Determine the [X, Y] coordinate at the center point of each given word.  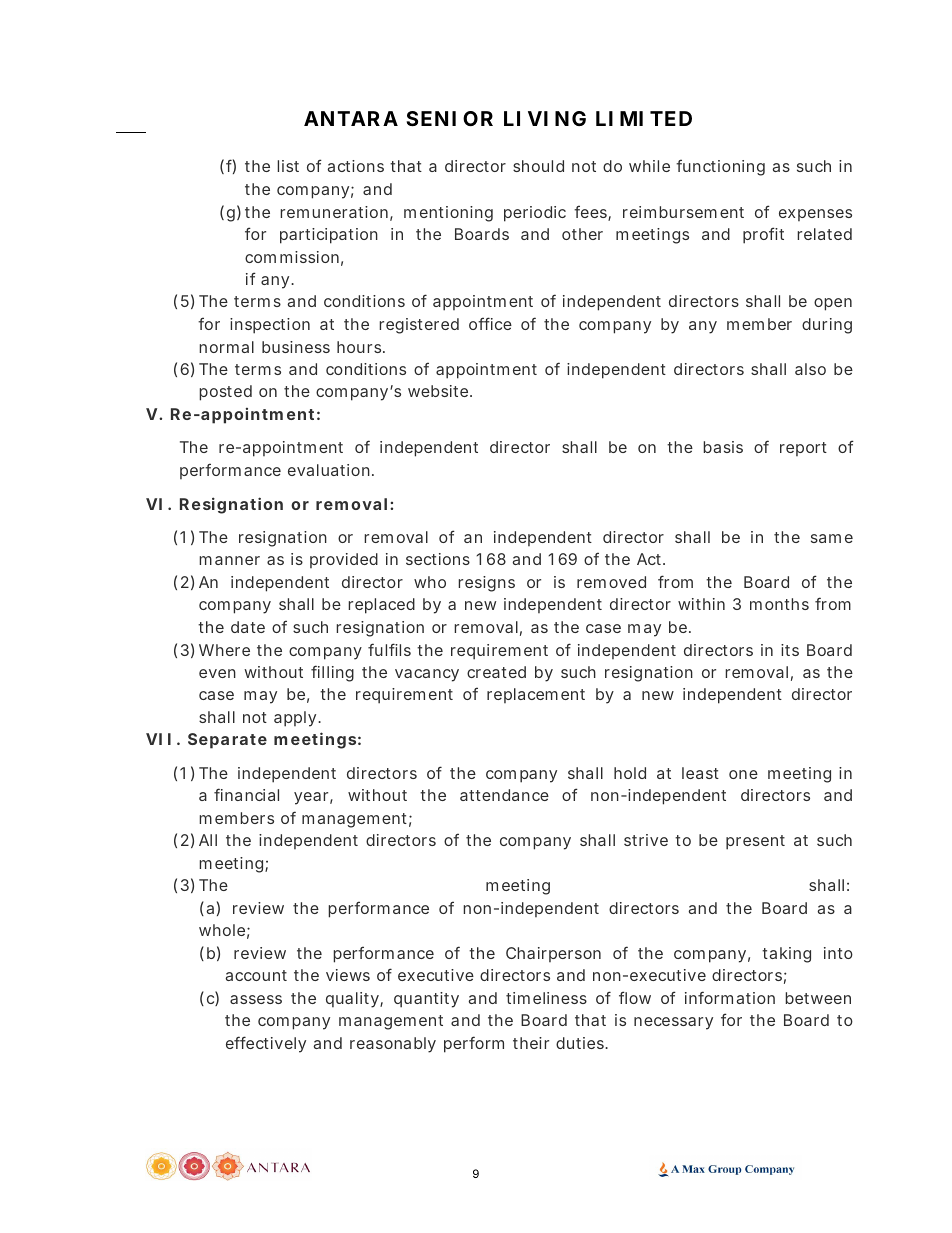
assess [256, 999]
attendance [504, 795]
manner [229, 560]
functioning [720, 167]
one [743, 774]
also [810, 369]
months [779, 604]
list [288, 166]
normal [226, 347]
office [490, 323]
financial [246, 794]
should [538, 166]
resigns [486, 584]
